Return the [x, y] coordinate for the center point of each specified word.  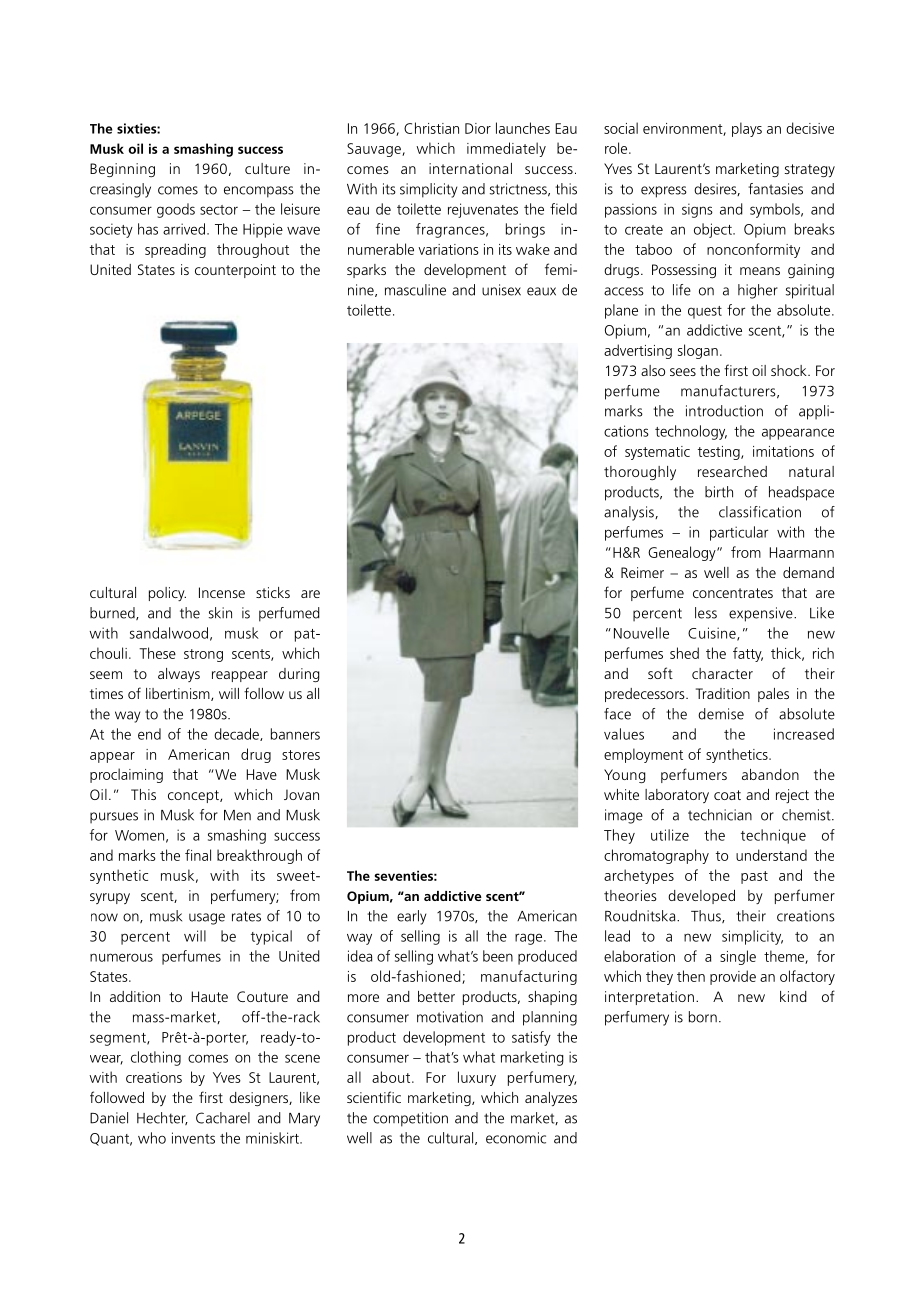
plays [747, 129]
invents [193, 1138]
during [299, 675]
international [470, 168]
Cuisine [713, 634]
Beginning [122, 170]
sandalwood [169, 633]
